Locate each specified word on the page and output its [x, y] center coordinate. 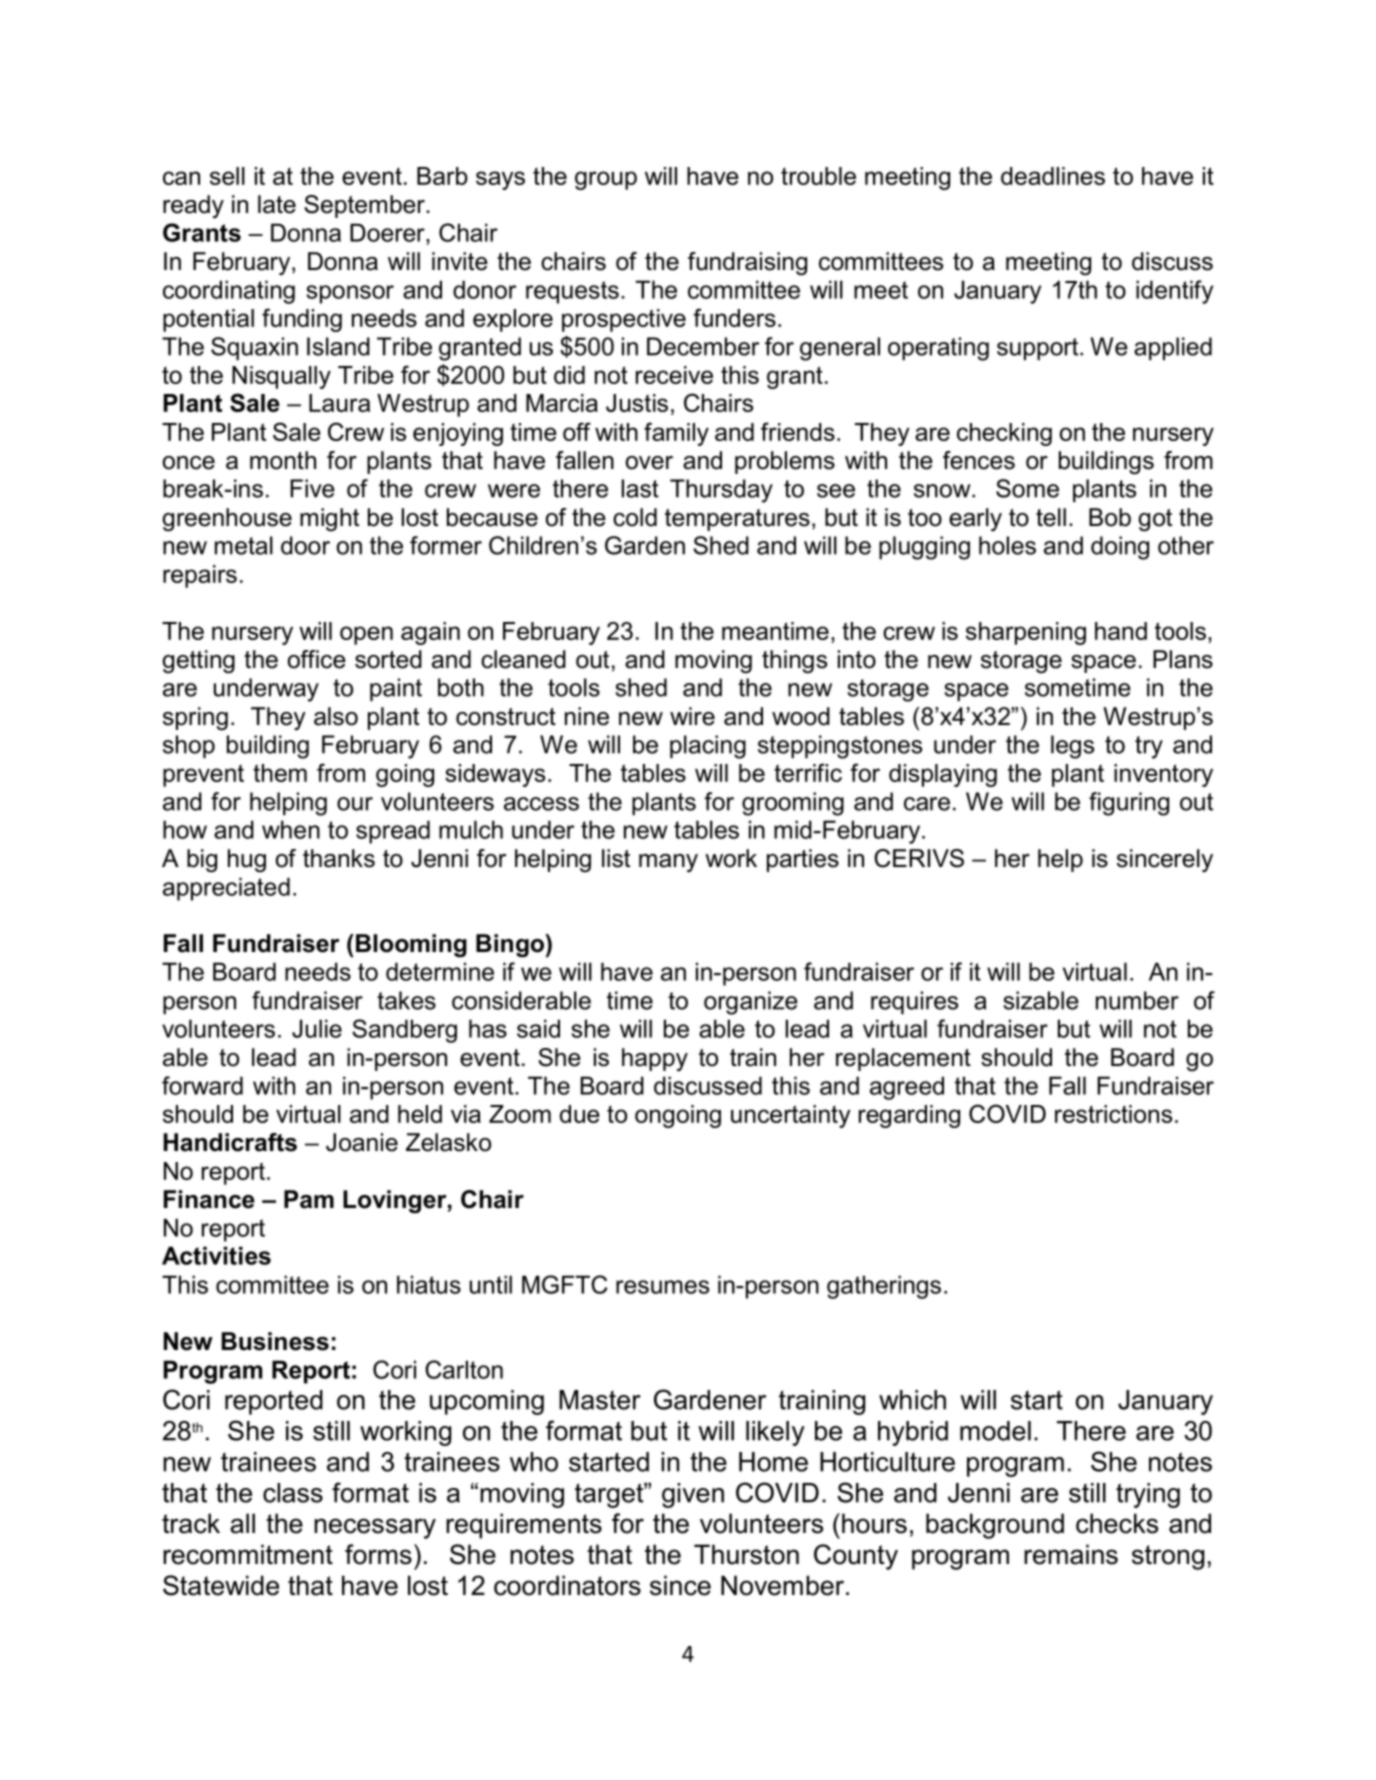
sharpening [1026, 633]
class [293, 1493]
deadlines [1053, 176]
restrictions [1113, 1114]
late [277, 204]
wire [692, 716]
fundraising [747, 264]
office [317, 659]
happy [655, 1059]
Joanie [362, 1142]
